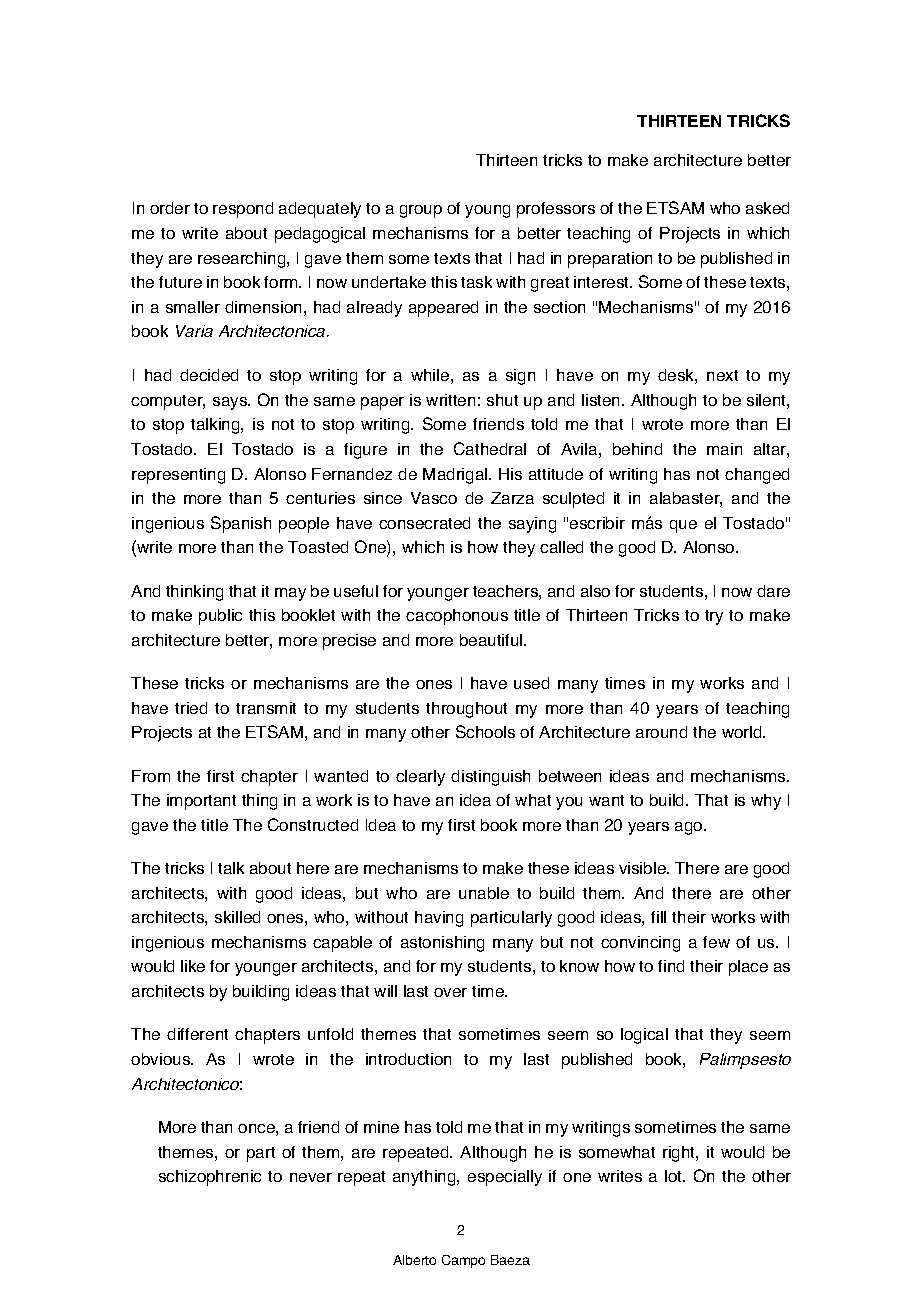  Describe the element at coordinates (661, 732) in the page. I see `around` at that location.
